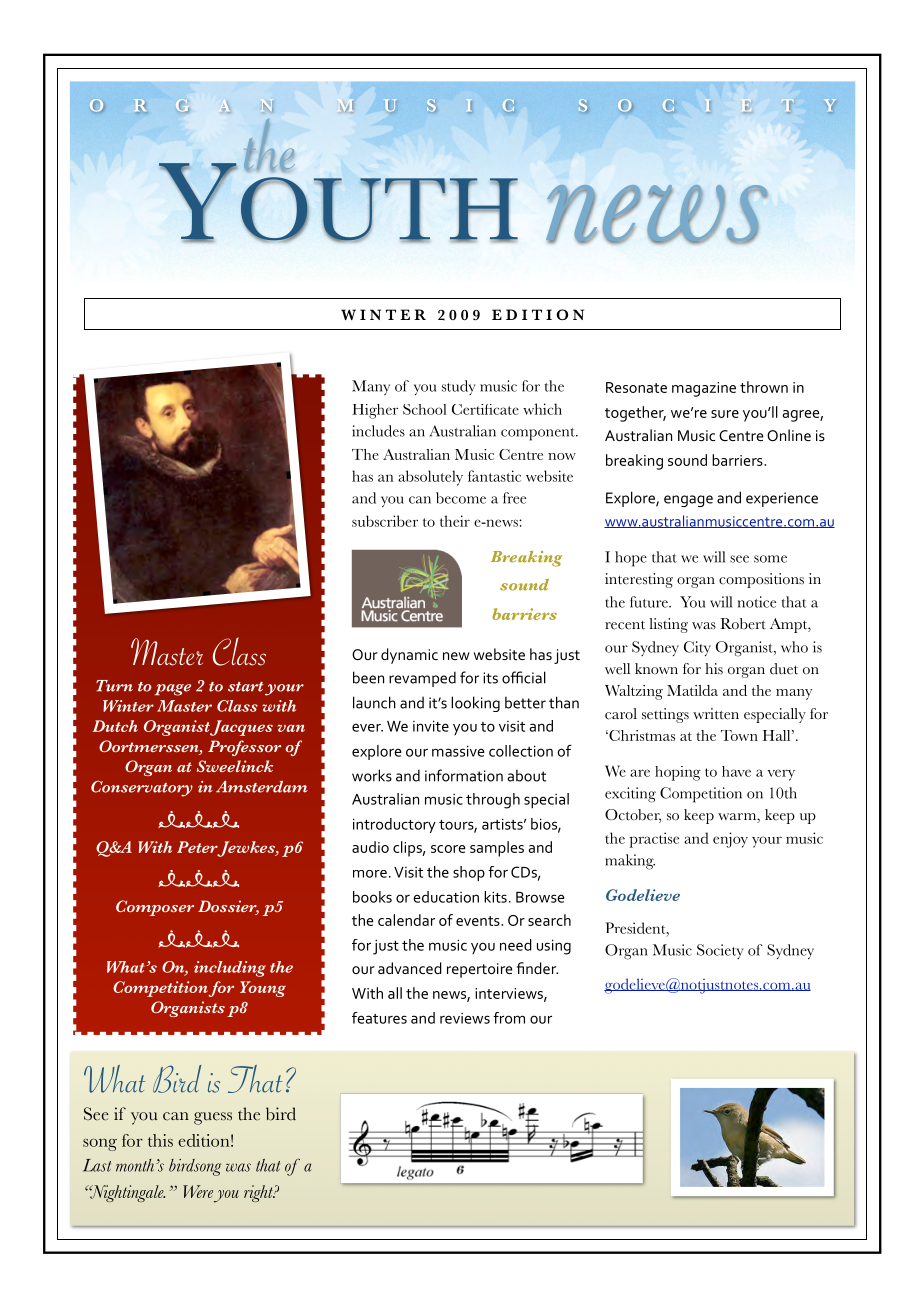 The height and width of the image is (1308, 924). I want to click on have, so click(736, 771).
